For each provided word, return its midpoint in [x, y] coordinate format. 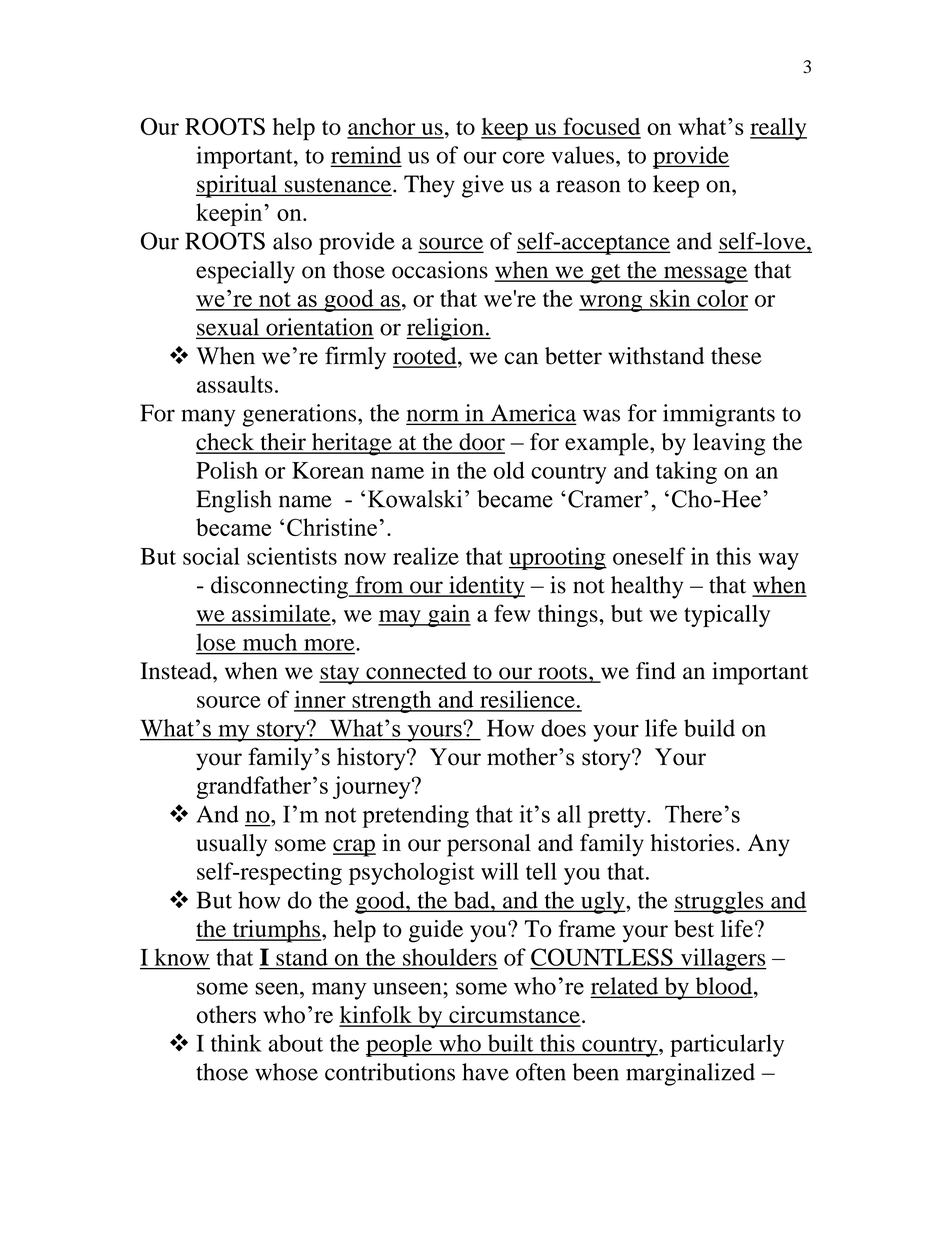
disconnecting [280, 587]
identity [486, 587]
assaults [235, 384]
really [778, 129]
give [483, 186]
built [510, 1043]
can [521, 358]
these [736, 356]
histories [692, 843]
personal [489, 845]
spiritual [237, 186]
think [236, 1043]
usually [231, 845]
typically [727, 615]
